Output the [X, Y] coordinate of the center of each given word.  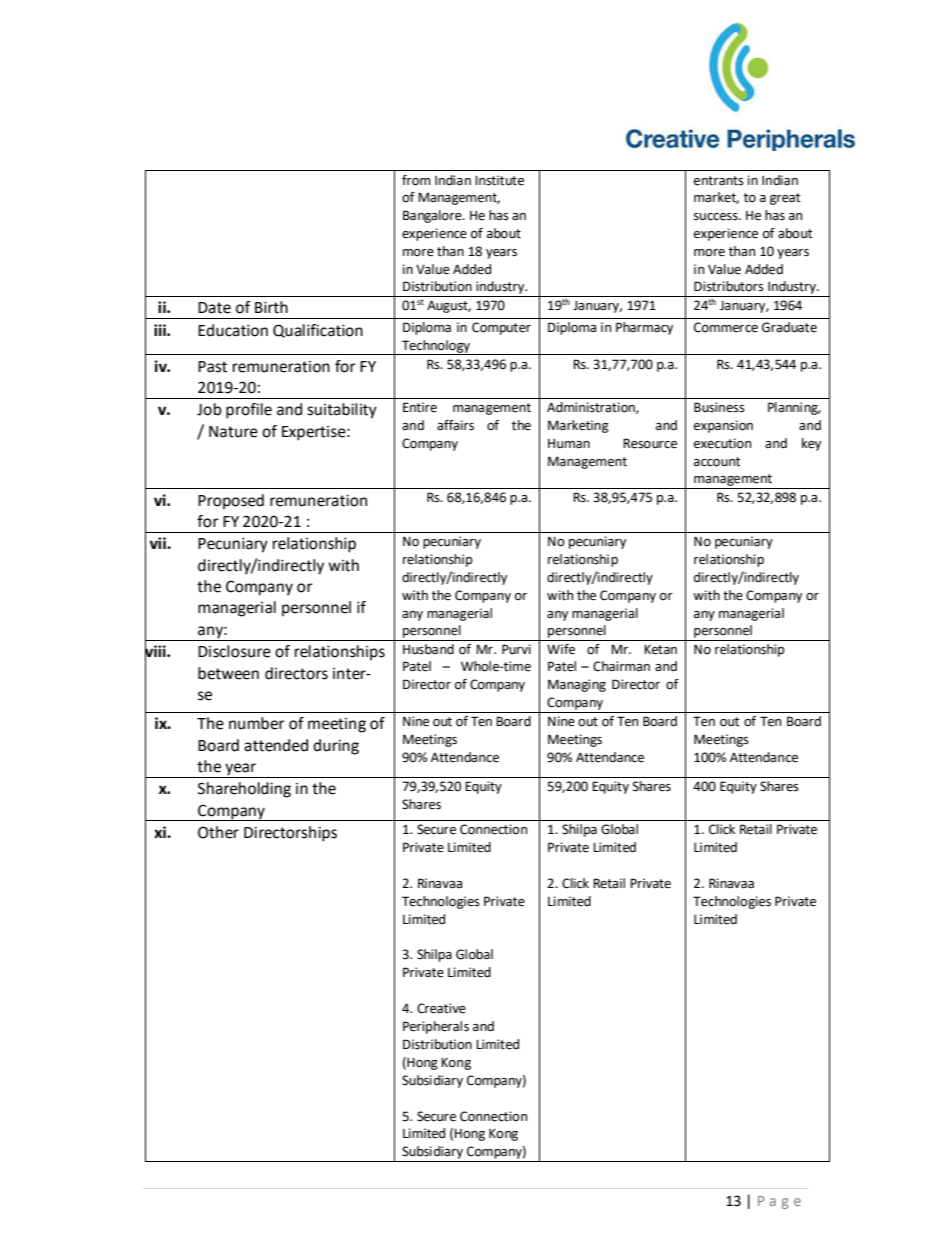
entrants [719, 181]
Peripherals [436, 1027]
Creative [441, 1008]
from [416, 180]
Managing [577, 685]
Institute [499, 180]
